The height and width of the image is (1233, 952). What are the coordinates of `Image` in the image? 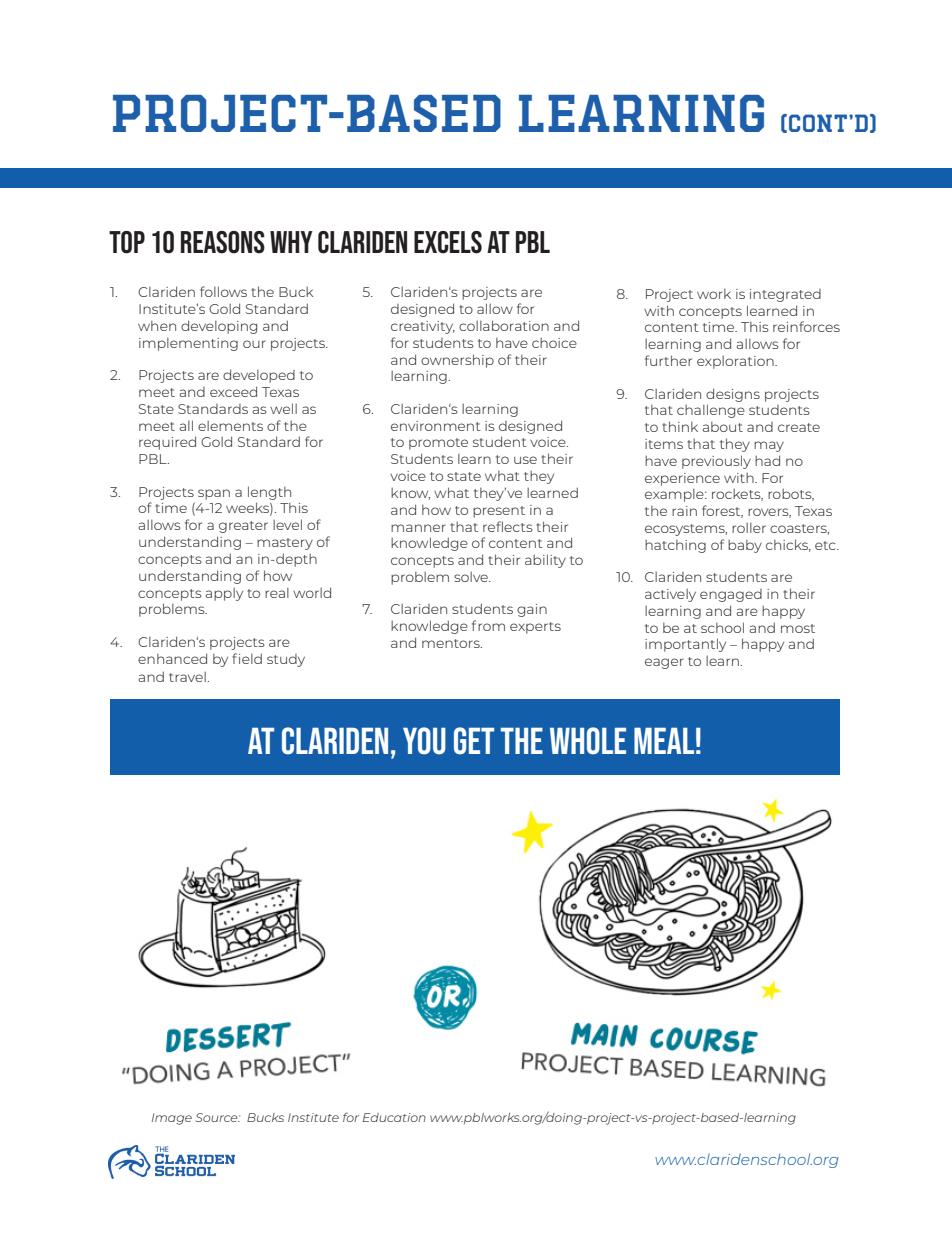 It's located at (172, 1119).
